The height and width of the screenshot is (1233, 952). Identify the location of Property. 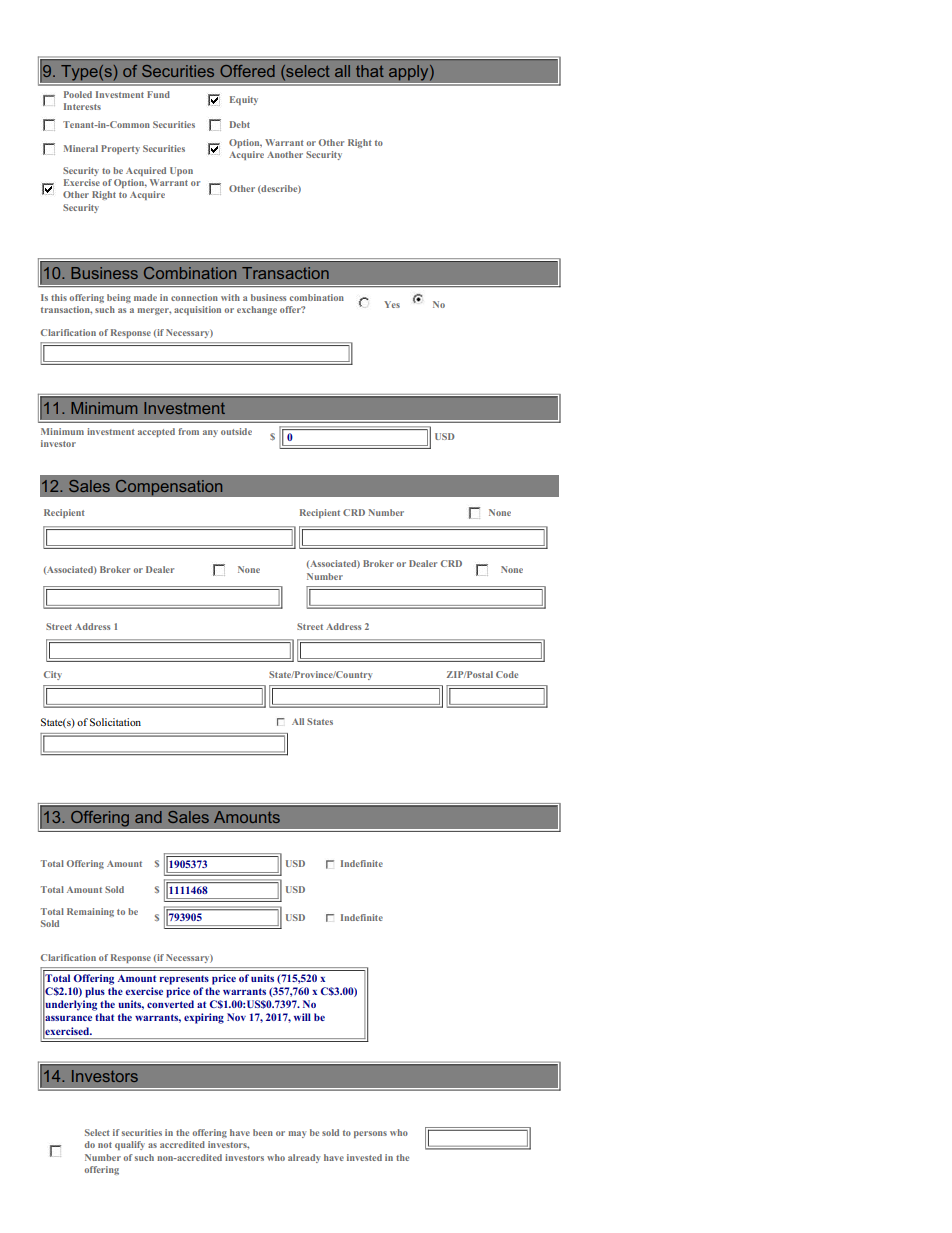
(120, 149).
